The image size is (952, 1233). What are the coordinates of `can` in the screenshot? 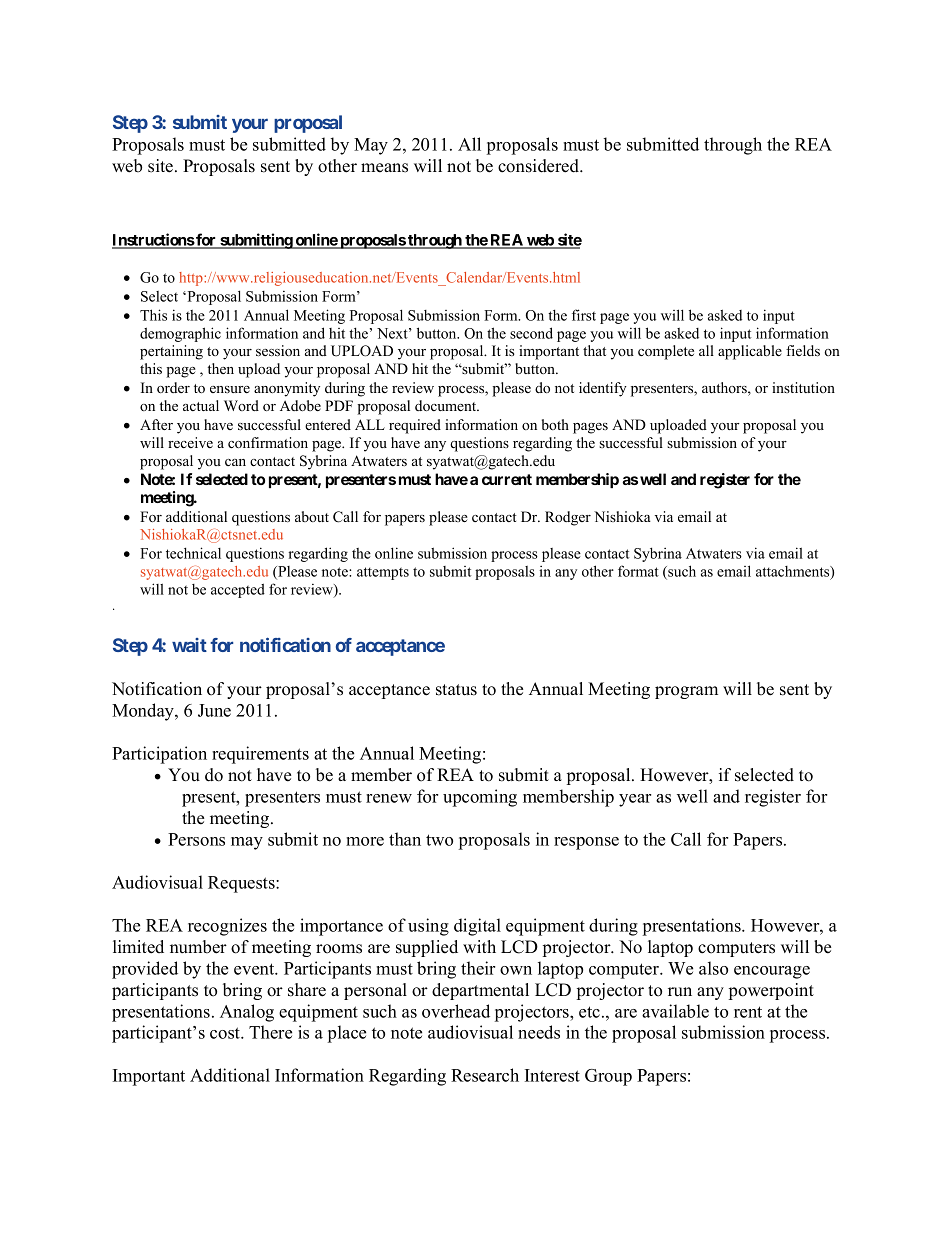 It's located at (235, 462).
